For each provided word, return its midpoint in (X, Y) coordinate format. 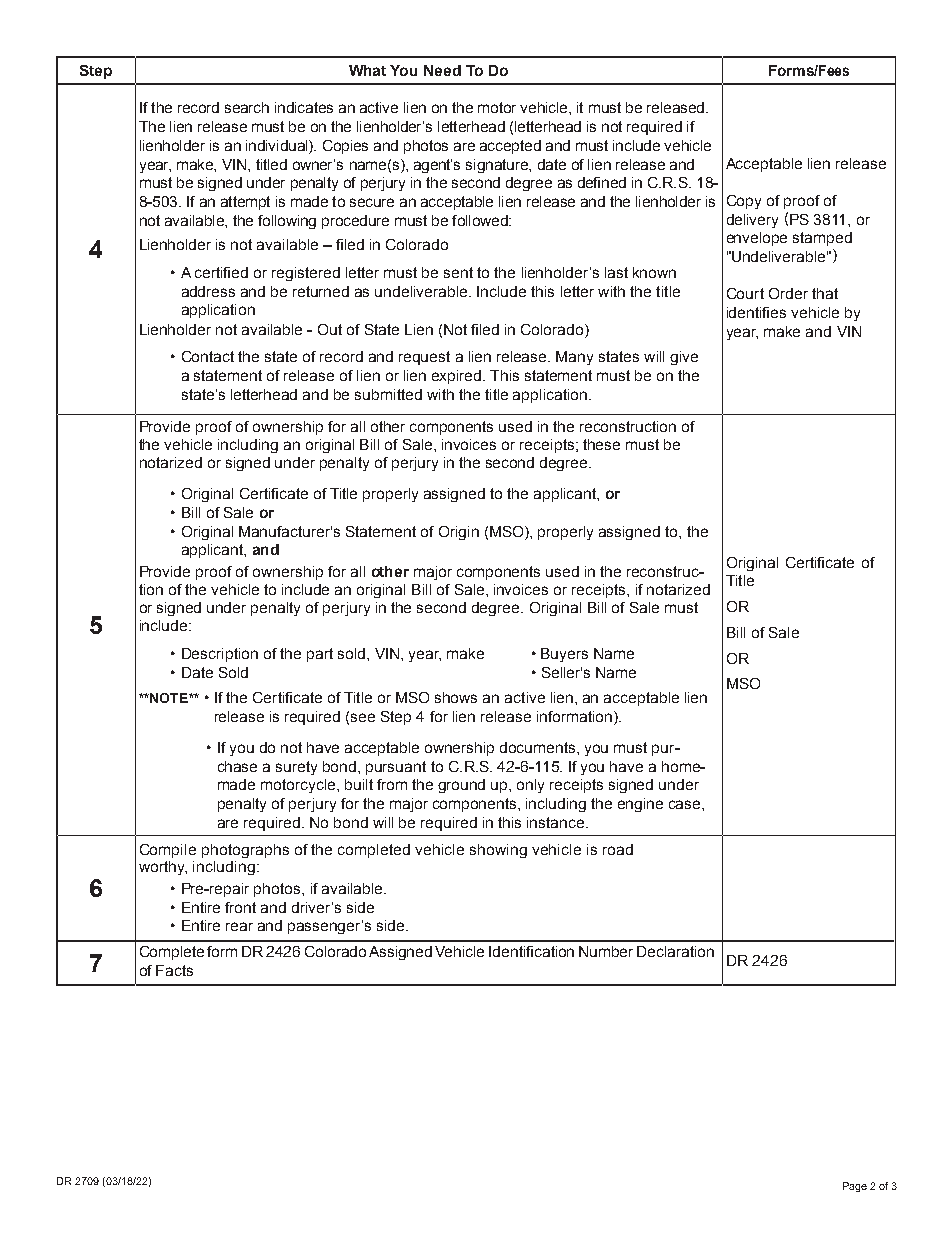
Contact (208, 356)
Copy (744, 202)
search (247, 107)
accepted (510, 147)
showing (498, 851)
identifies (756, 312)
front (240, 907)
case (686, 804)
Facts (174, 970)
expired (458, 377)
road (618, 849)
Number (606, 951)
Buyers (564, 655)
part (320, 655)
